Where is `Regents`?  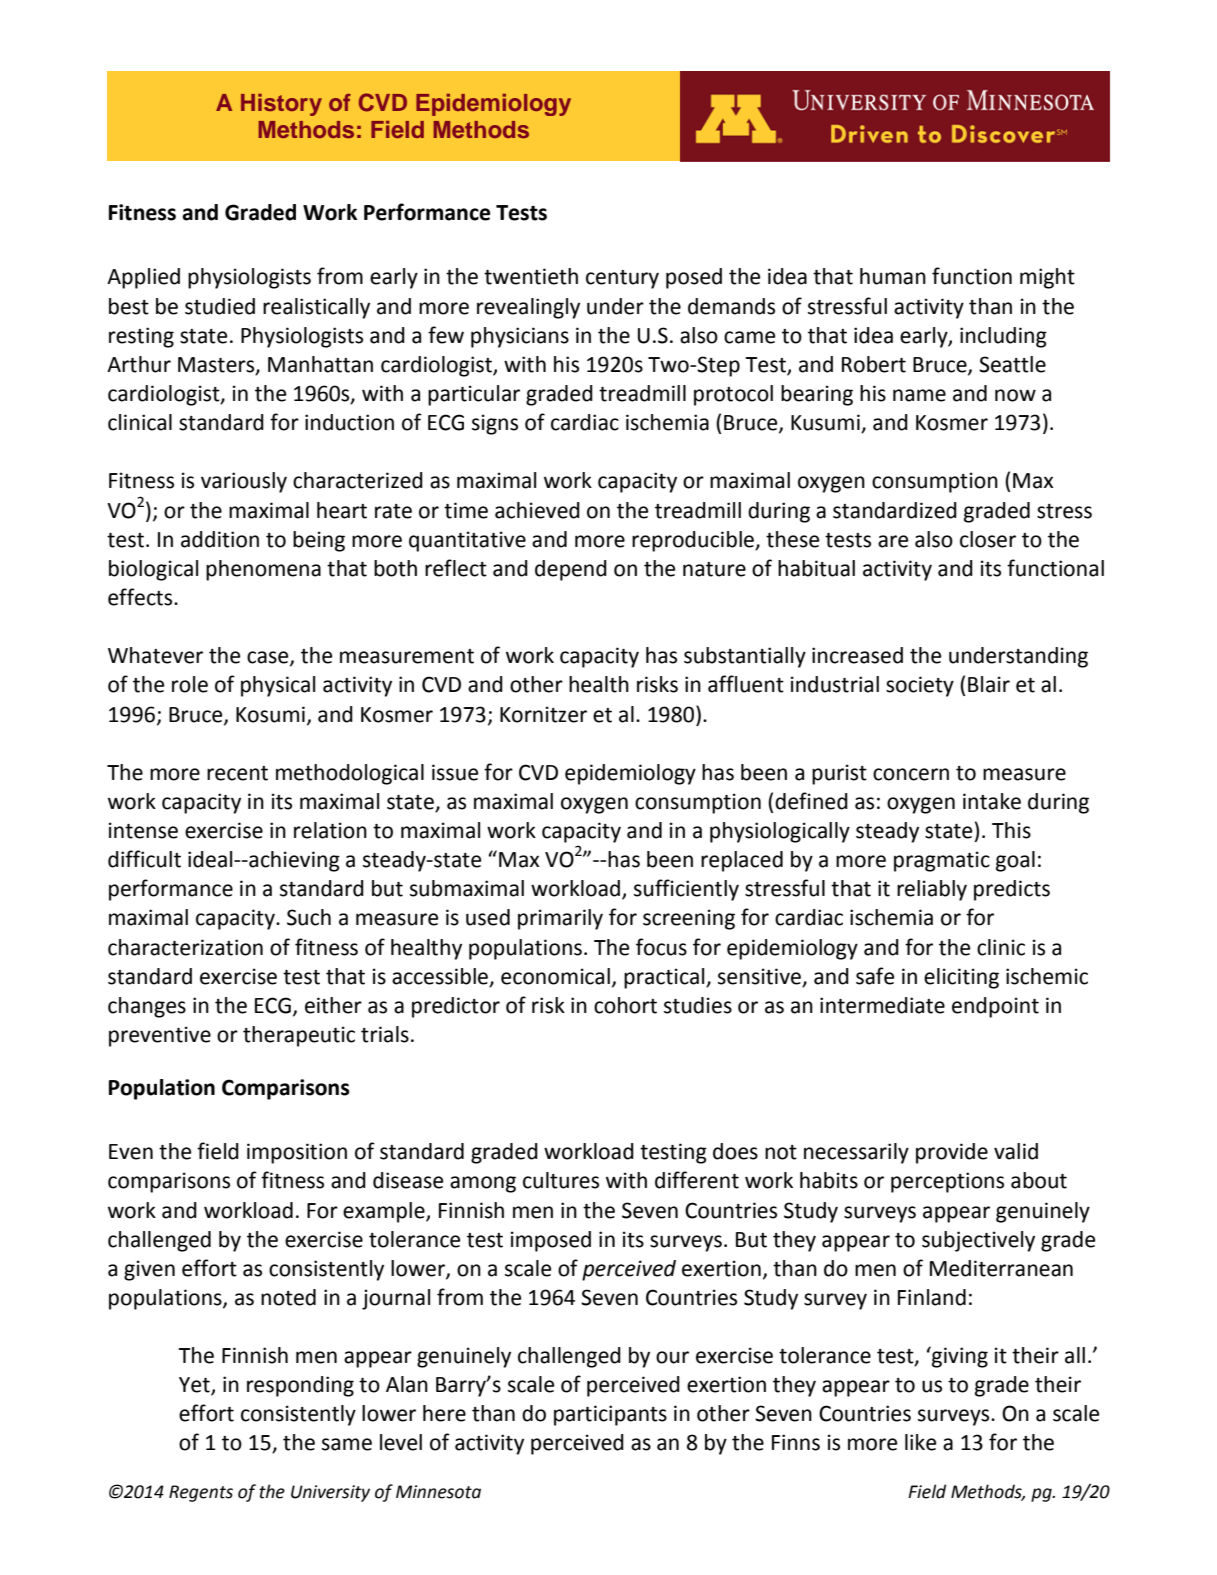 Regents is located at coordinates (201, 1493).
